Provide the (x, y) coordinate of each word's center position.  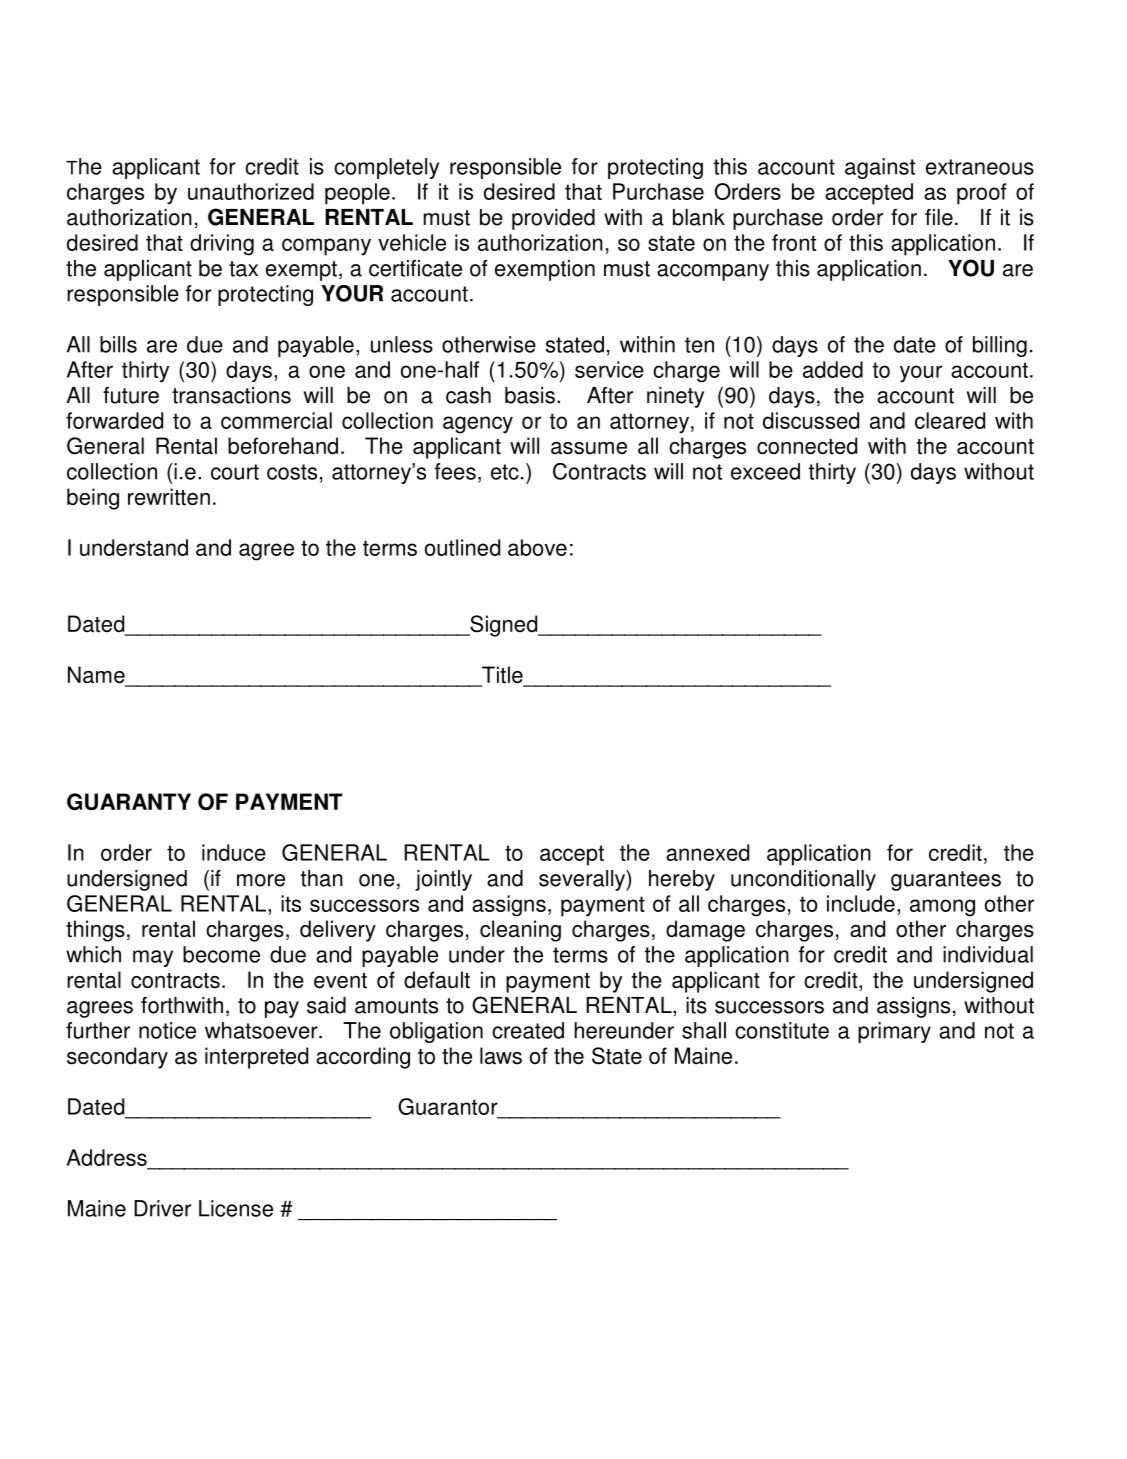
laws (501, 1056)
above (537, 547)
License (236, 1208)
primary (894, 1032)
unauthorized (251, 191)
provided (553, 219)
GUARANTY (129, 802)
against (880, 168)
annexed (707, 852)
